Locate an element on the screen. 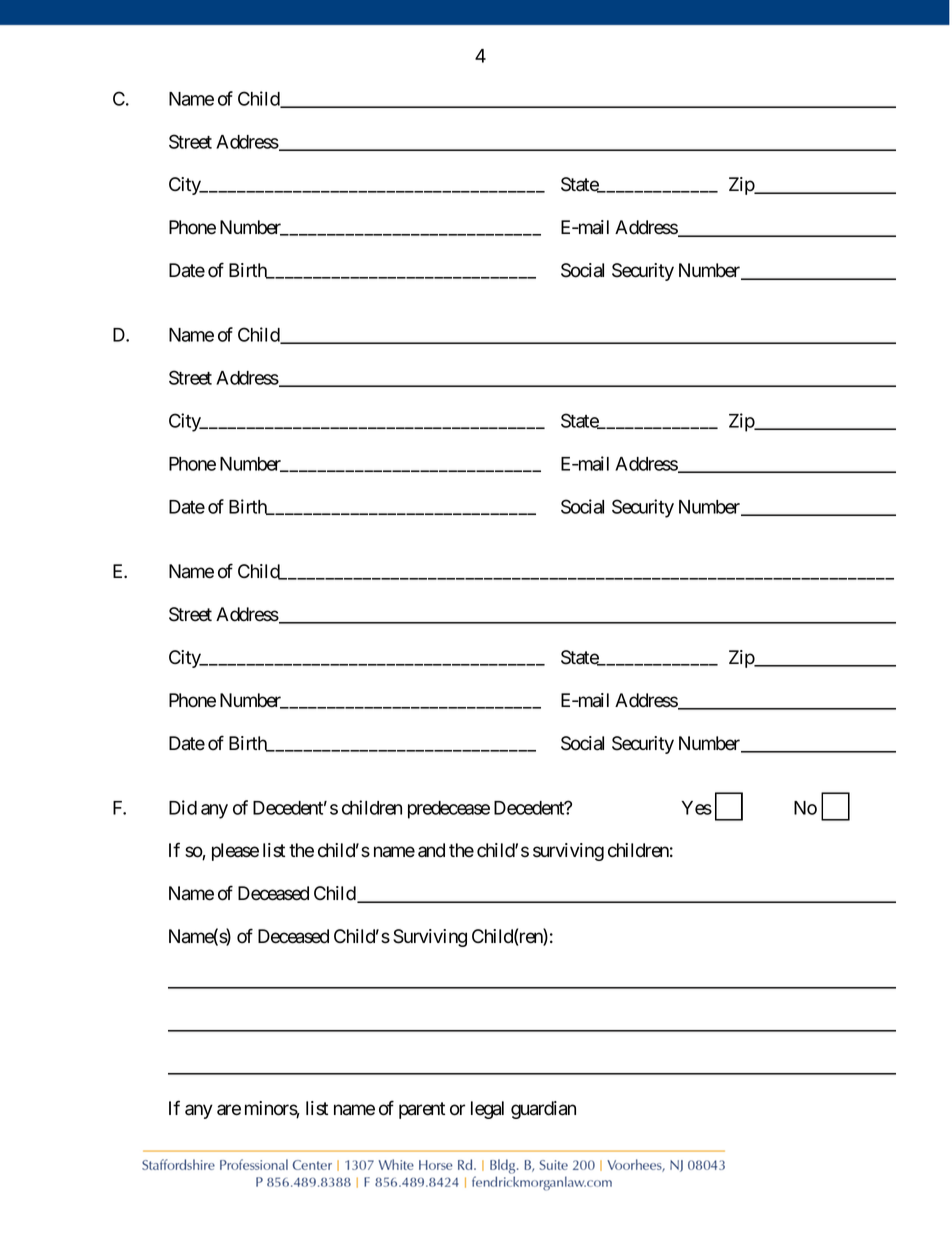 The image size is (952, 1233). and is located at coordinates (431, 850).
